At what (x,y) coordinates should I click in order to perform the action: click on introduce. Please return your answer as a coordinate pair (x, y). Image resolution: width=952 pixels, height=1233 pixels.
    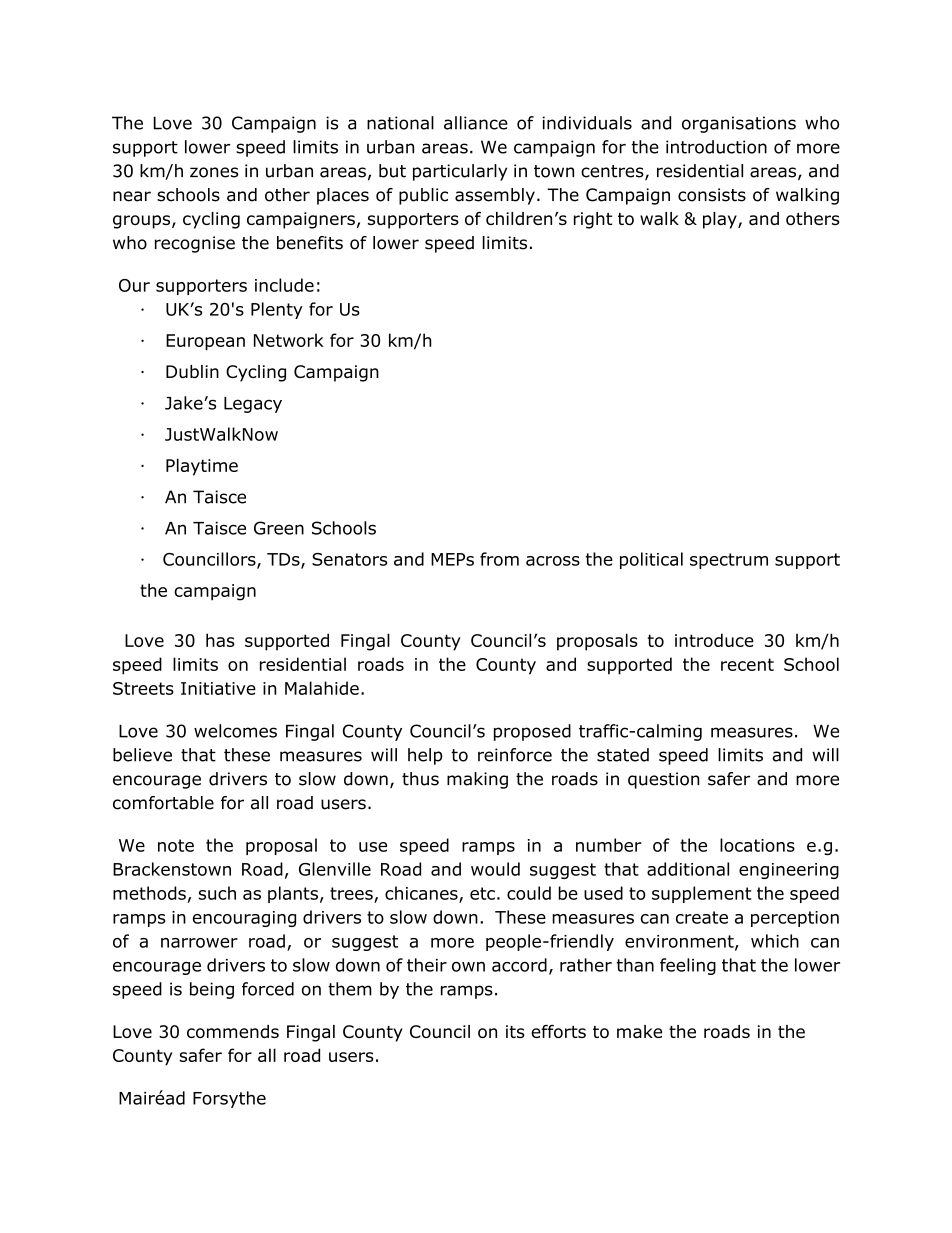
    Looking at the image, I should click on (714, 640).
